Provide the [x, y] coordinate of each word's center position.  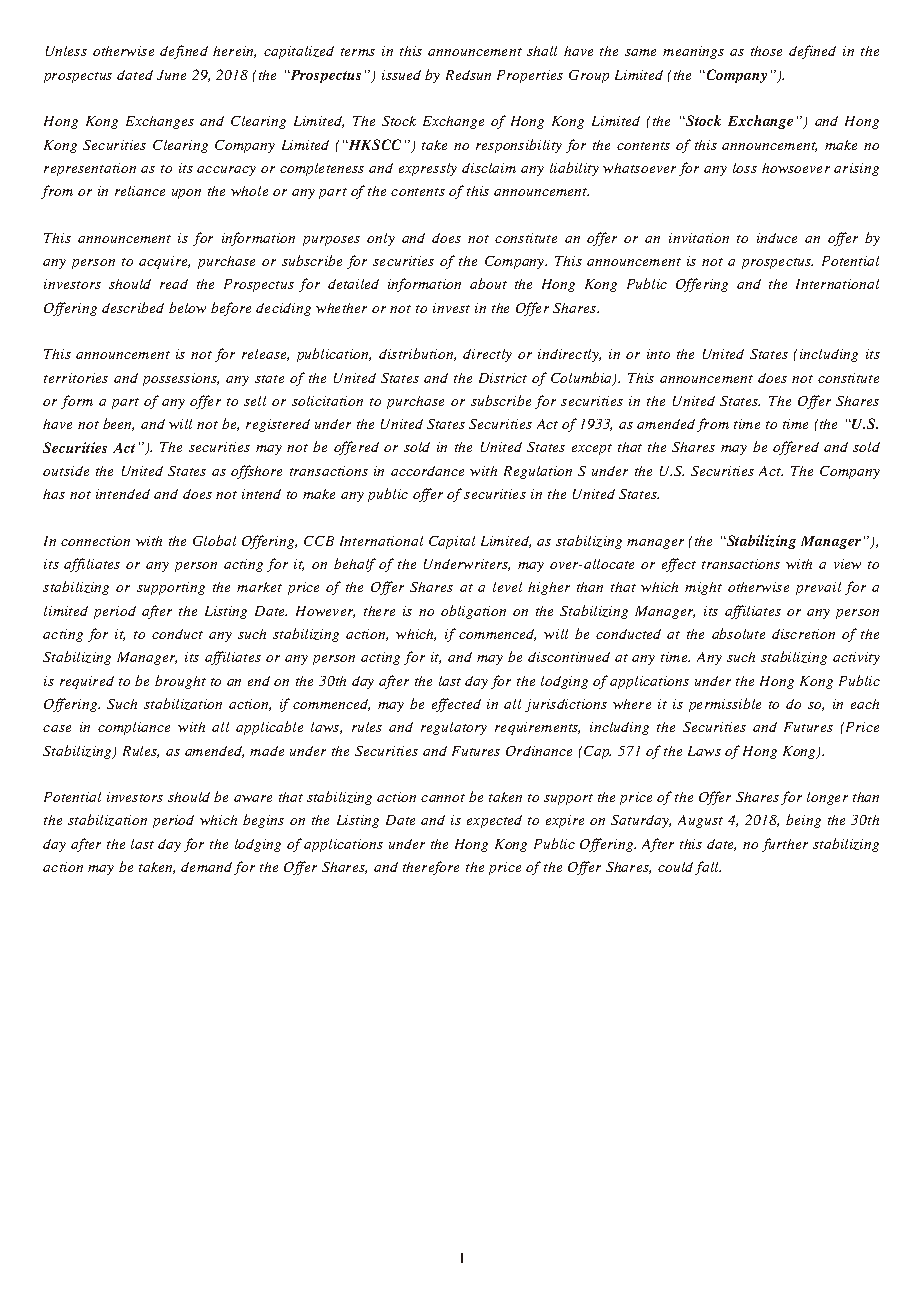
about [488, 283]
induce [777, 238]
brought [180, 682]
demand [206, 867]
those [766, 51]
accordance [427, 471]
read [174, 284]
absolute [738, 633]
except [592, 449]
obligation [473, 612]
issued [401, 75]
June [171, 75]
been [118, 424]
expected [494, 821]
